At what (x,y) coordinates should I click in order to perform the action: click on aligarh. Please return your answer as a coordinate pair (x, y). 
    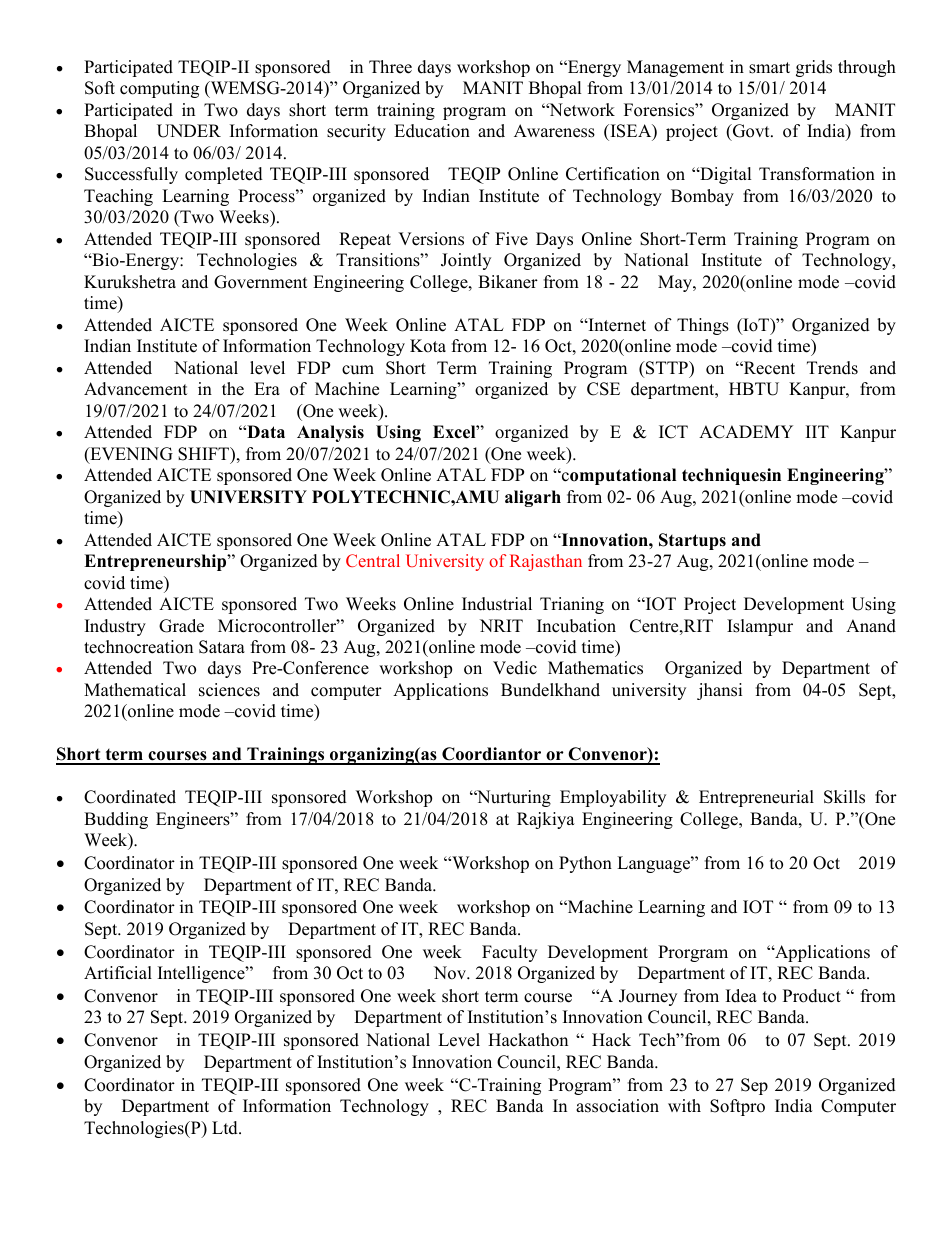
    Looking at the image, I should click on (533, 498).
